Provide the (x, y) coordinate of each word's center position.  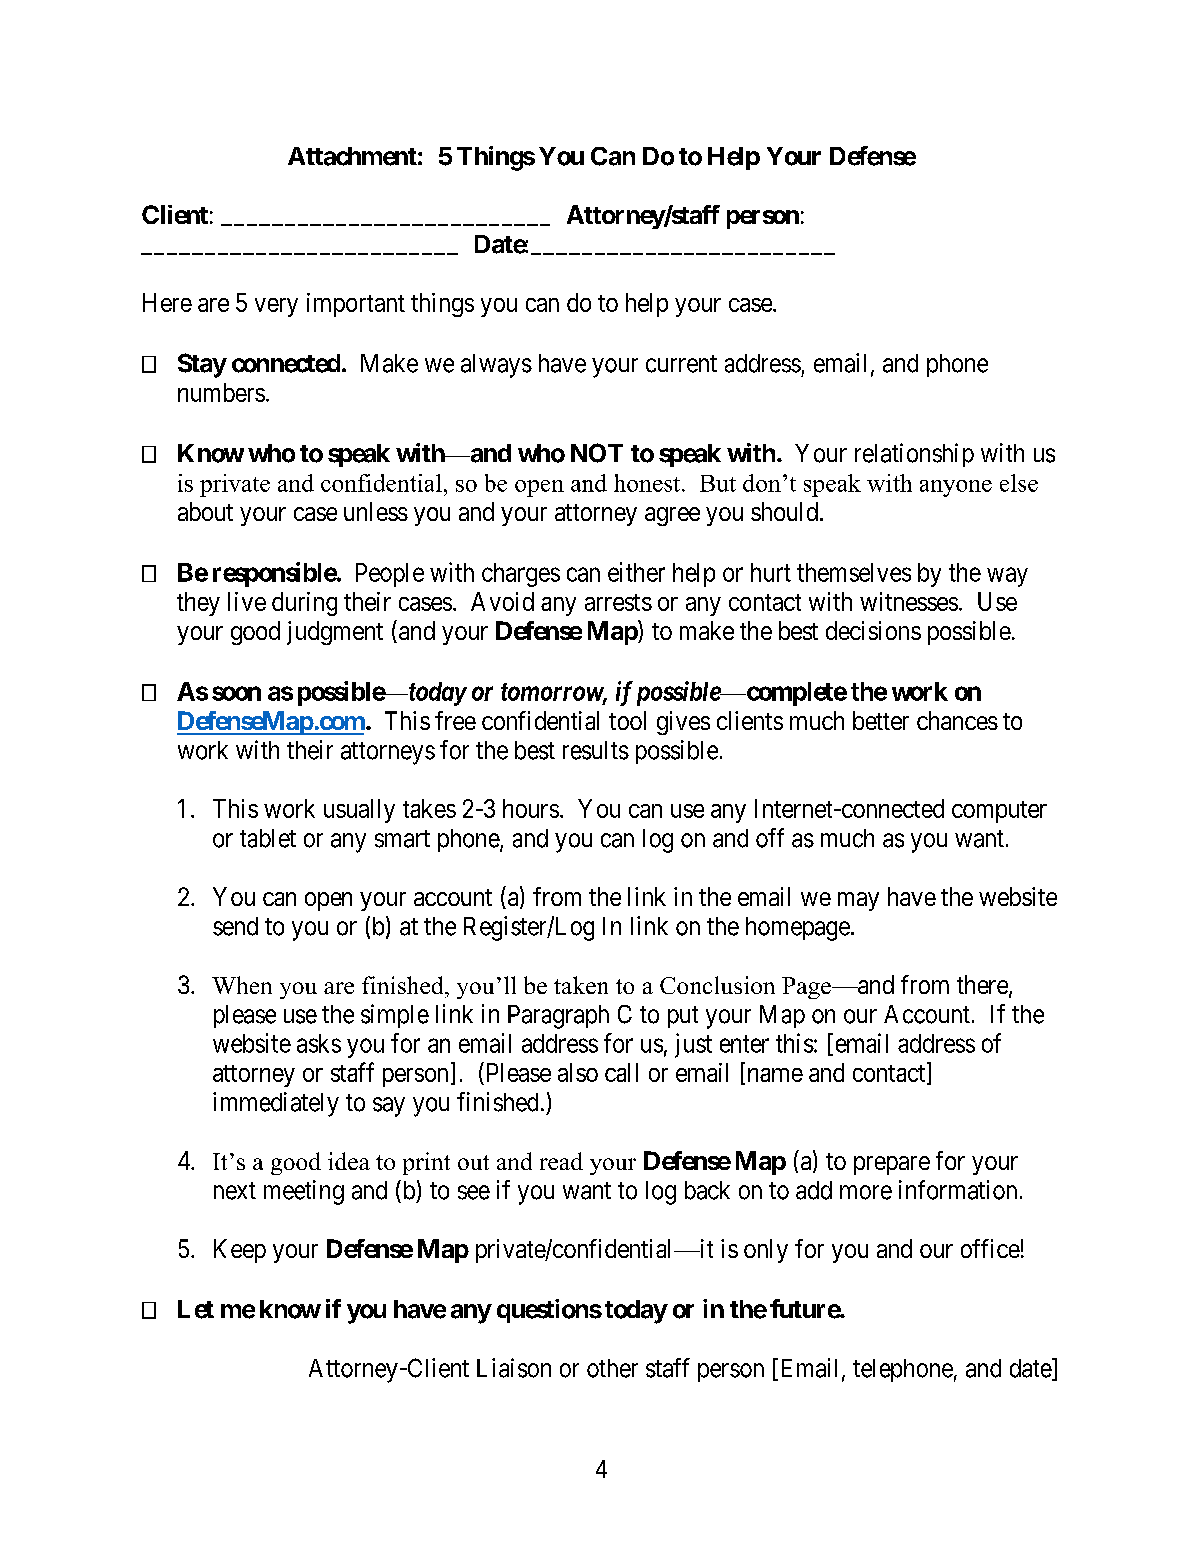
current (681, 364)
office (990, 1248)
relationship (914, 455)
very (276, 307)
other (612, 1368)
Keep (240, 1251)
